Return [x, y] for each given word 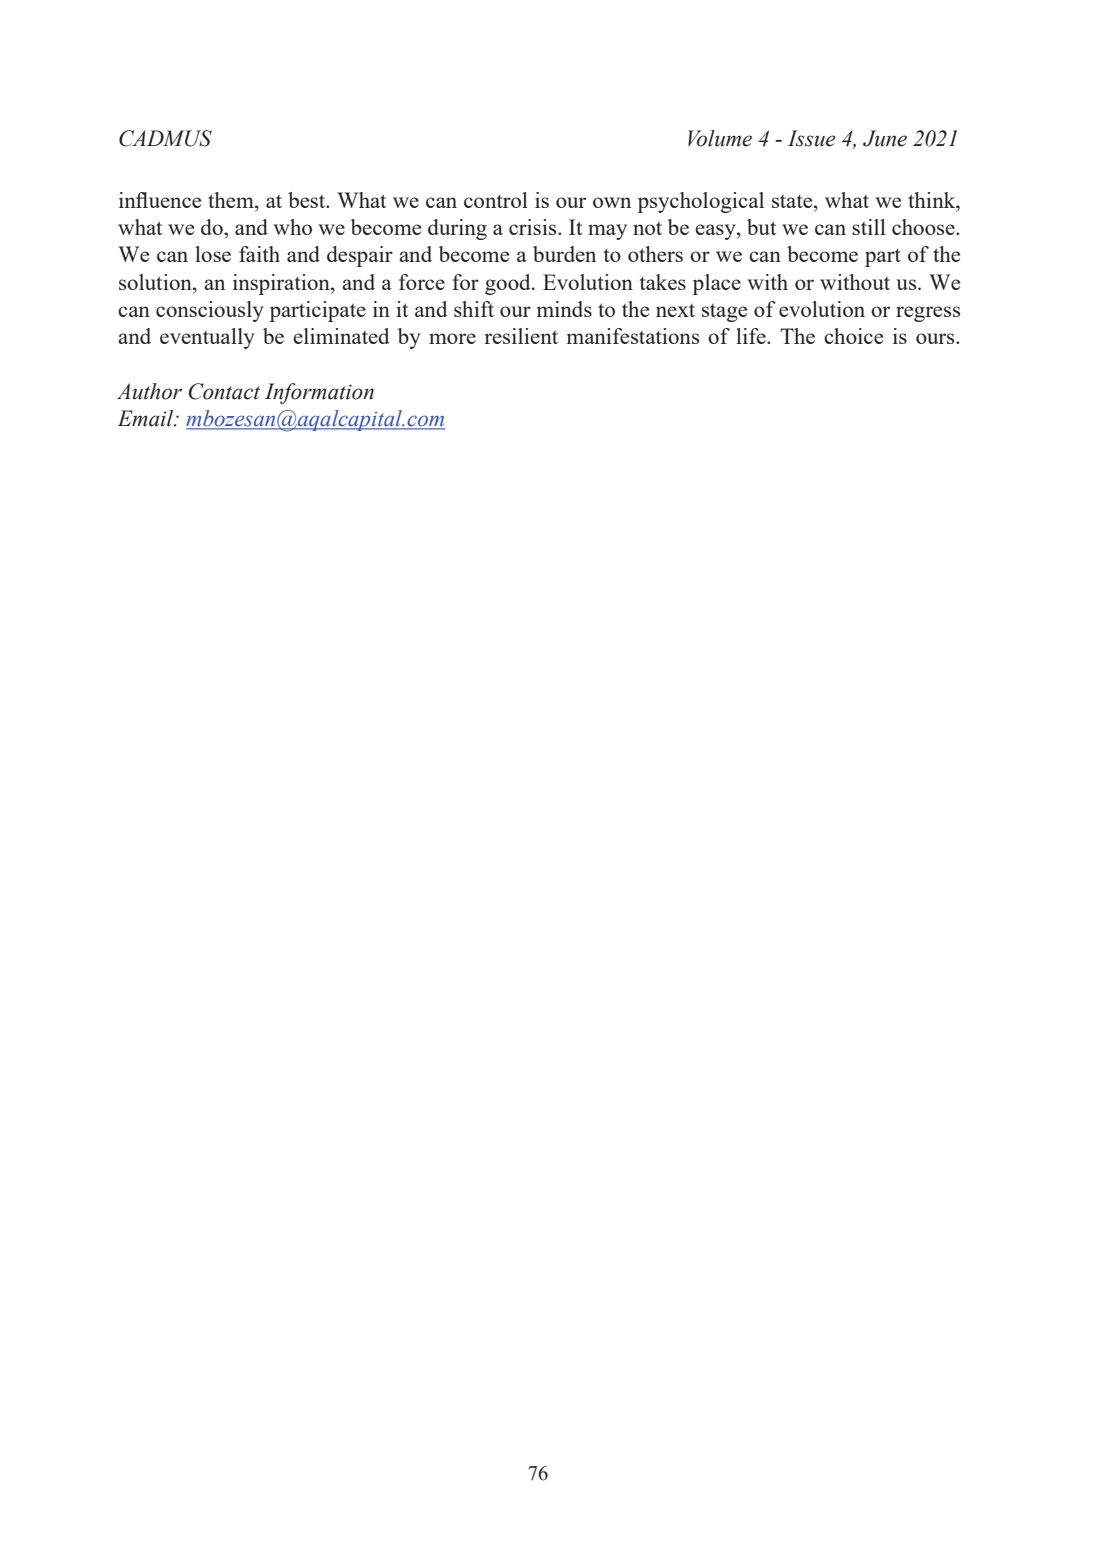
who [292, 227]
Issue [812, 138]
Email [147, 418]
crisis [534, 227]
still [869, 227]
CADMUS [165, 138]
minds [564, 309]
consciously [210, 311]
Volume [720, 138]
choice [853, 336]
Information [319, 393]
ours [936, 338]
